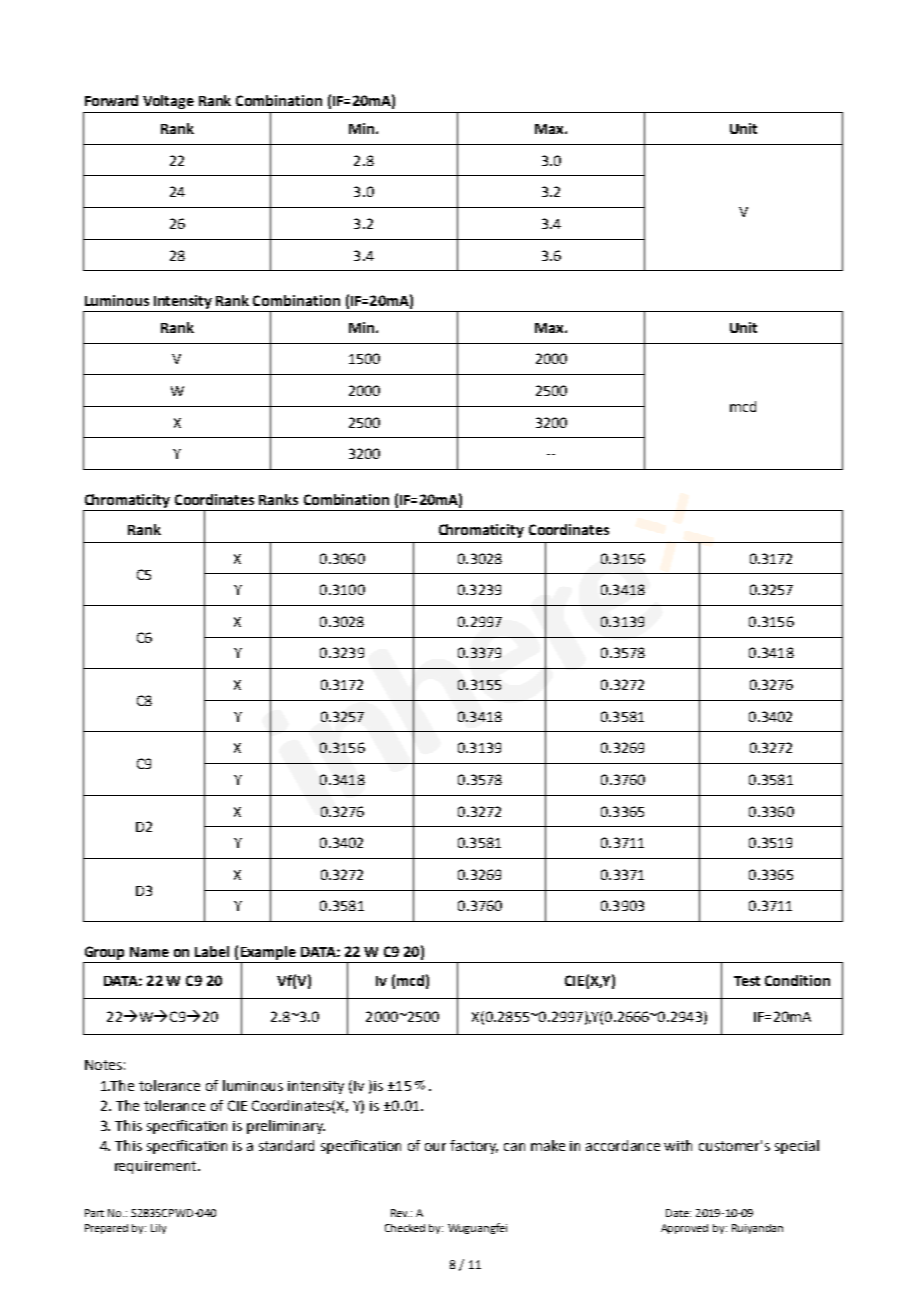  Describe the element at coordinates (157, 1167) in the image. I see `requirement` at that location.
